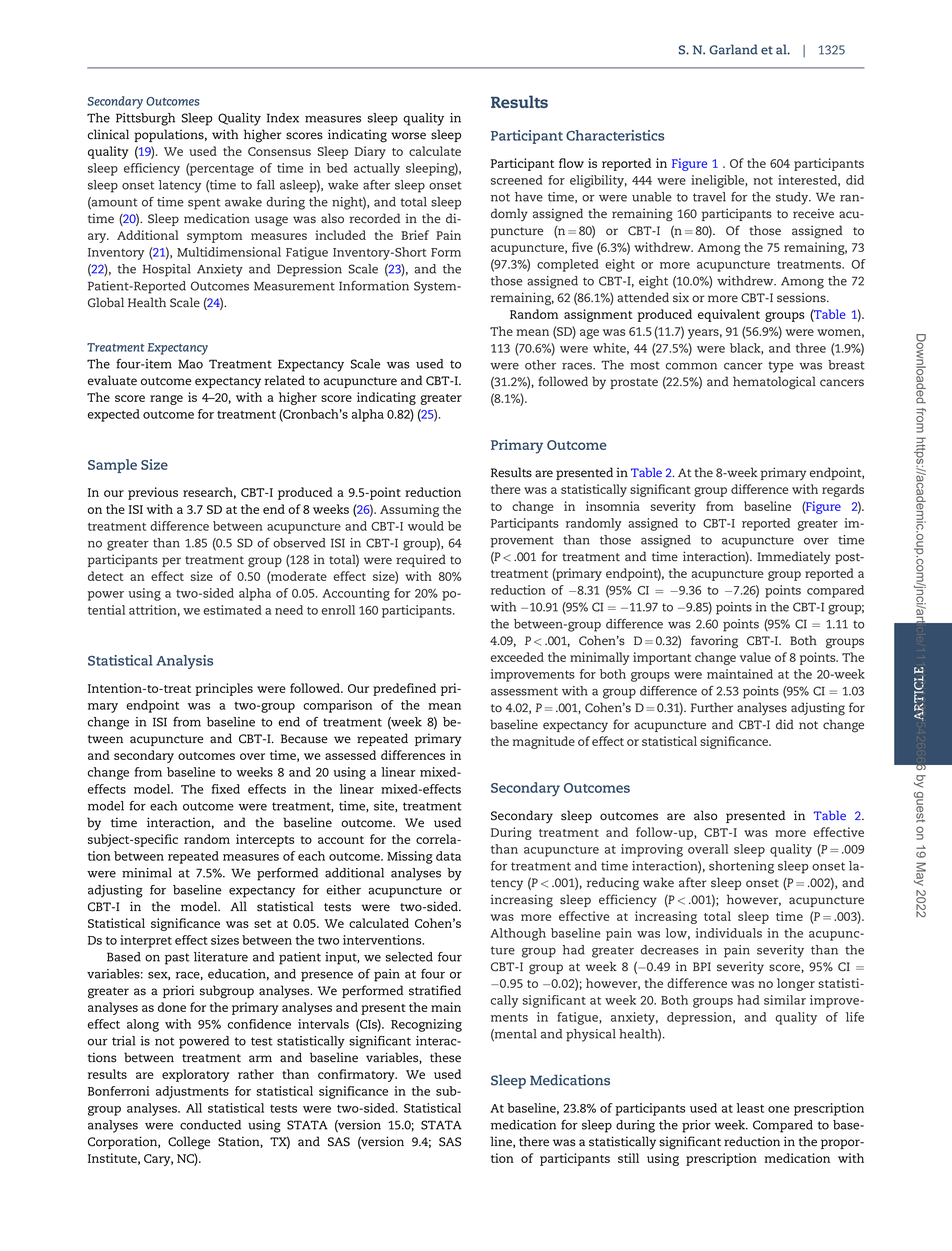 This image has width=952, height=1251. I want to click on fixed, so click(225, 789).
